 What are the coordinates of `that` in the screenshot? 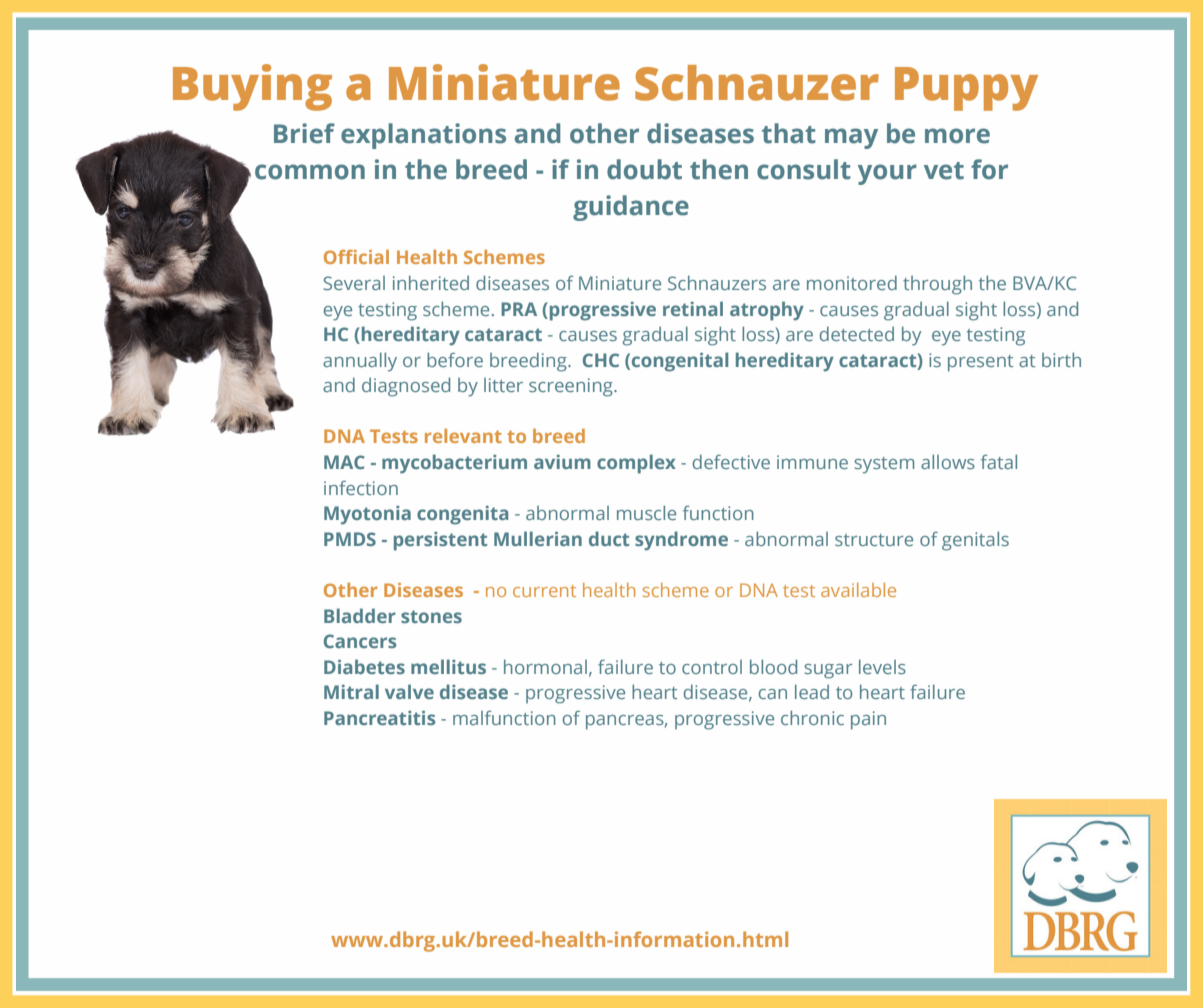 It's located at (789, 133).
